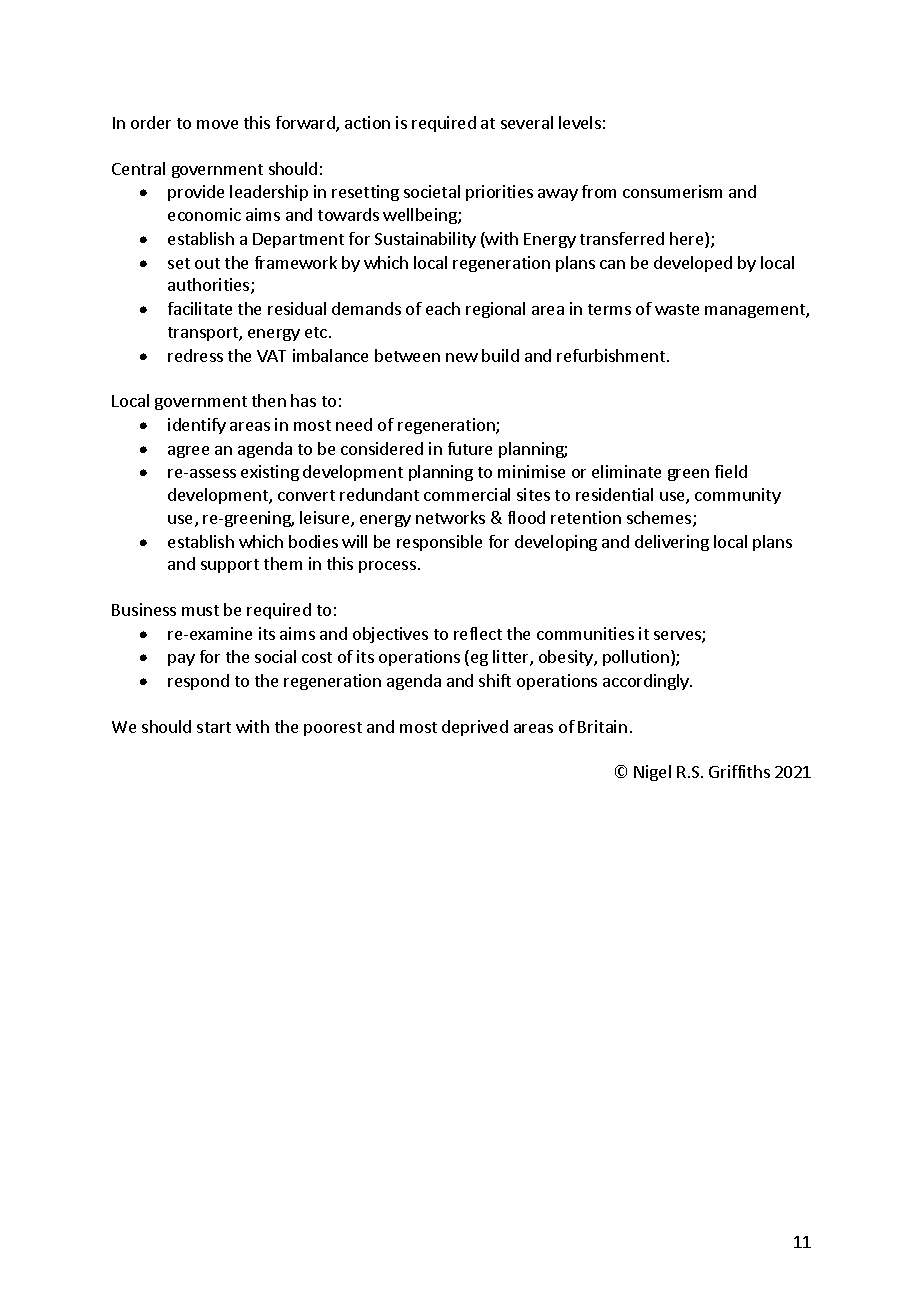 This page has height=1308, width=924. What do you see at coordinates (200, 610) in the page?
I see `must` at bounding box center [200, 610].
